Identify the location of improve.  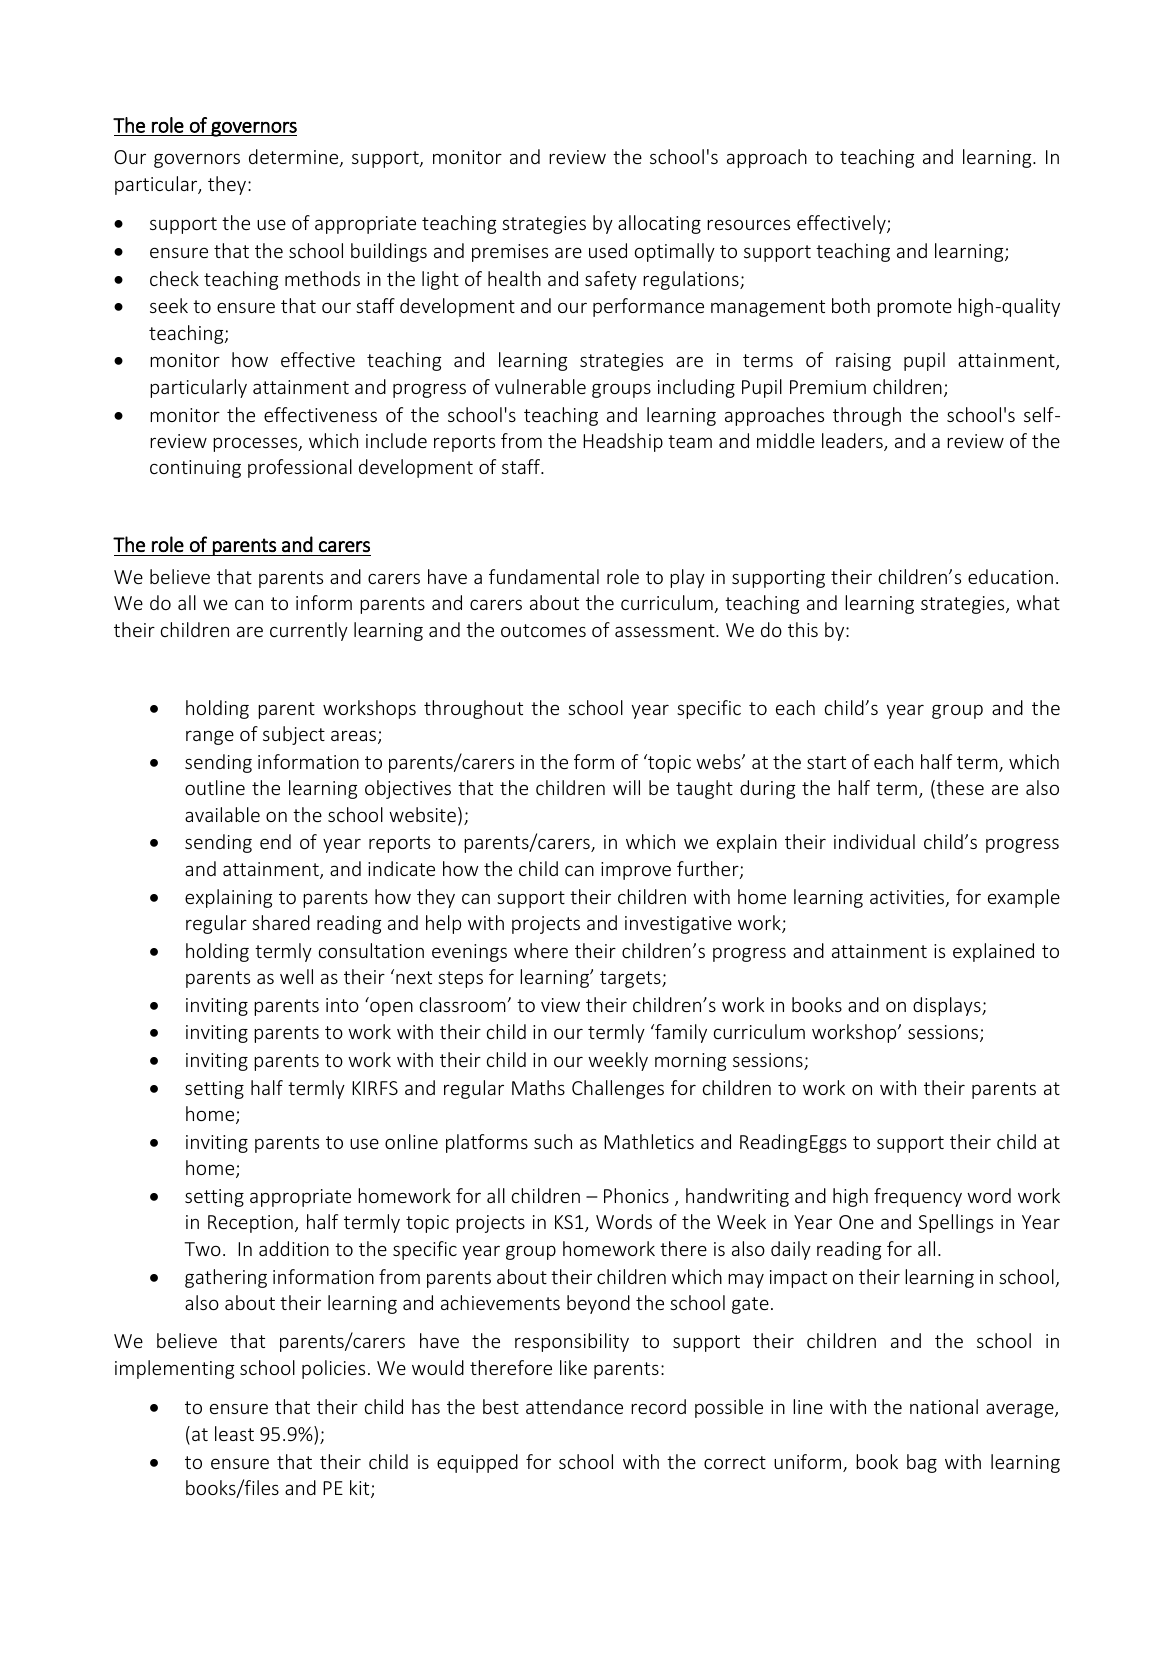
(636, 871).
